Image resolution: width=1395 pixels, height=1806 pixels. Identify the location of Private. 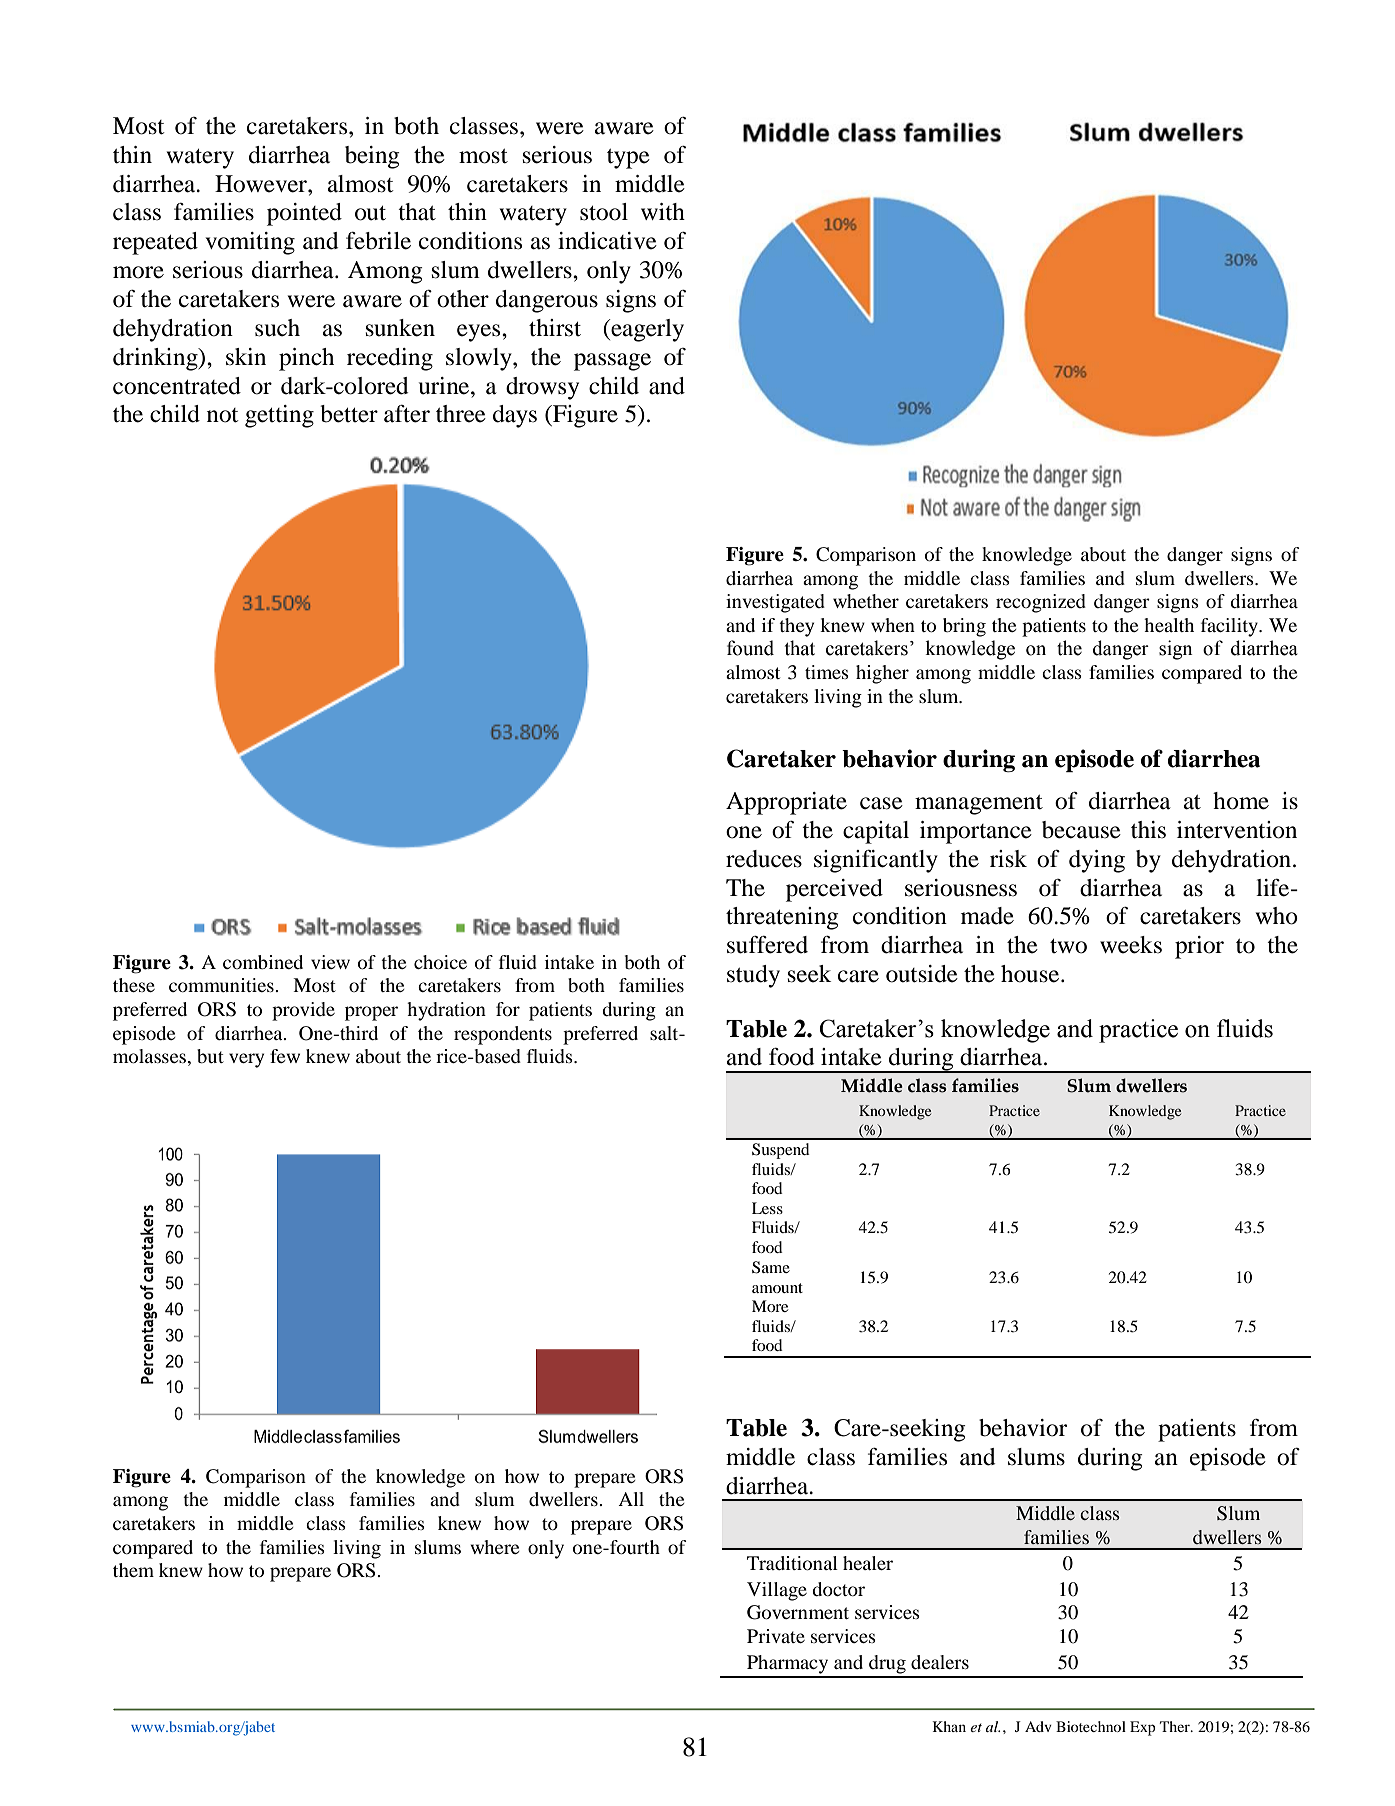
(776, 1636).
